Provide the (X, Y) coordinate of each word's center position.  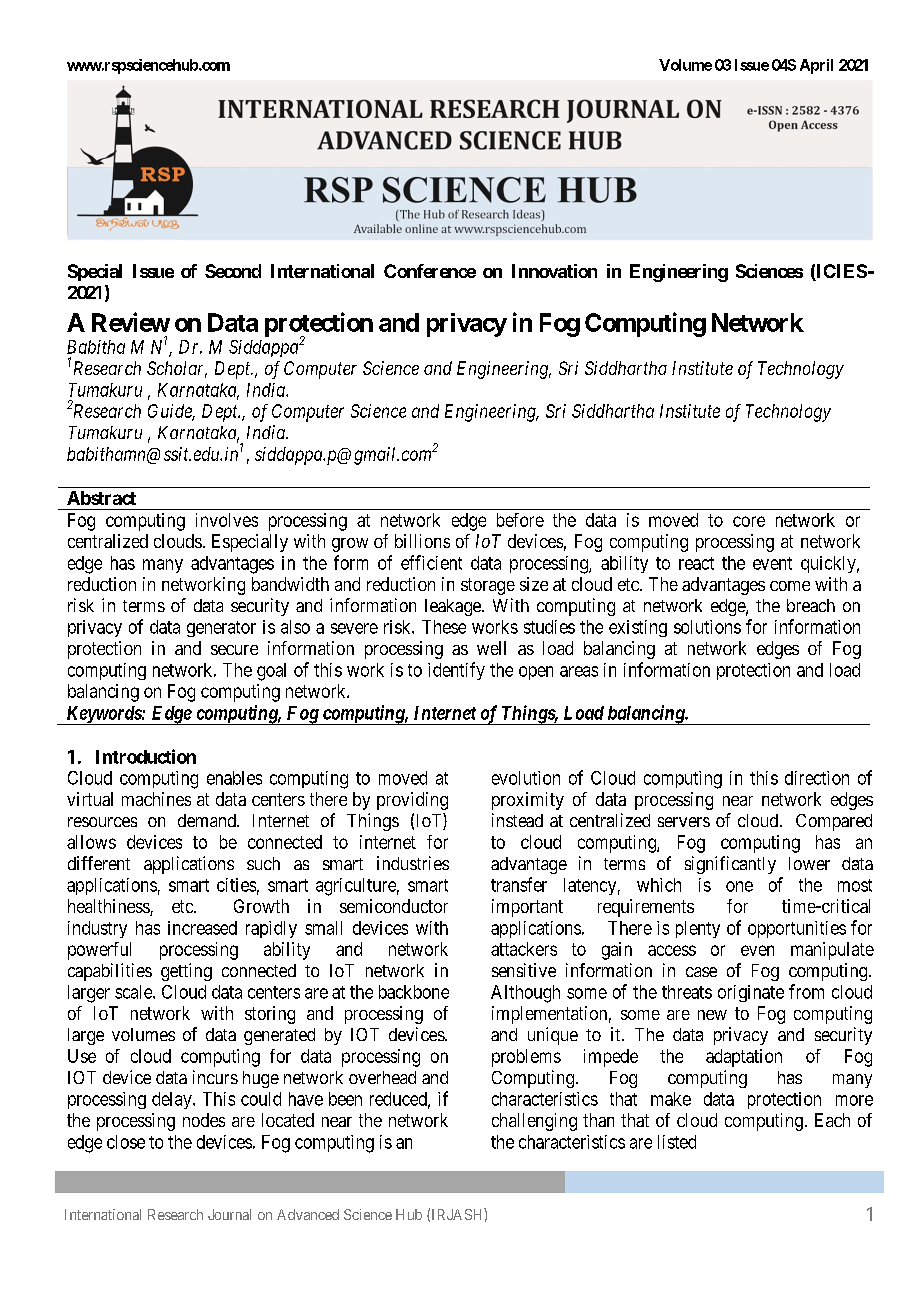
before (520, 520)
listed (677, 1142)
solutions (707, 627)
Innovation (554, 271)
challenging (534, 1122)
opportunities (797, 929)
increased (202, 928)
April (816, 66)
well (491, 648)
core (749, 521)
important (527, 908)
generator (221, 629)
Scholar (177, 369)
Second (233, 271)
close (126, 1142)
